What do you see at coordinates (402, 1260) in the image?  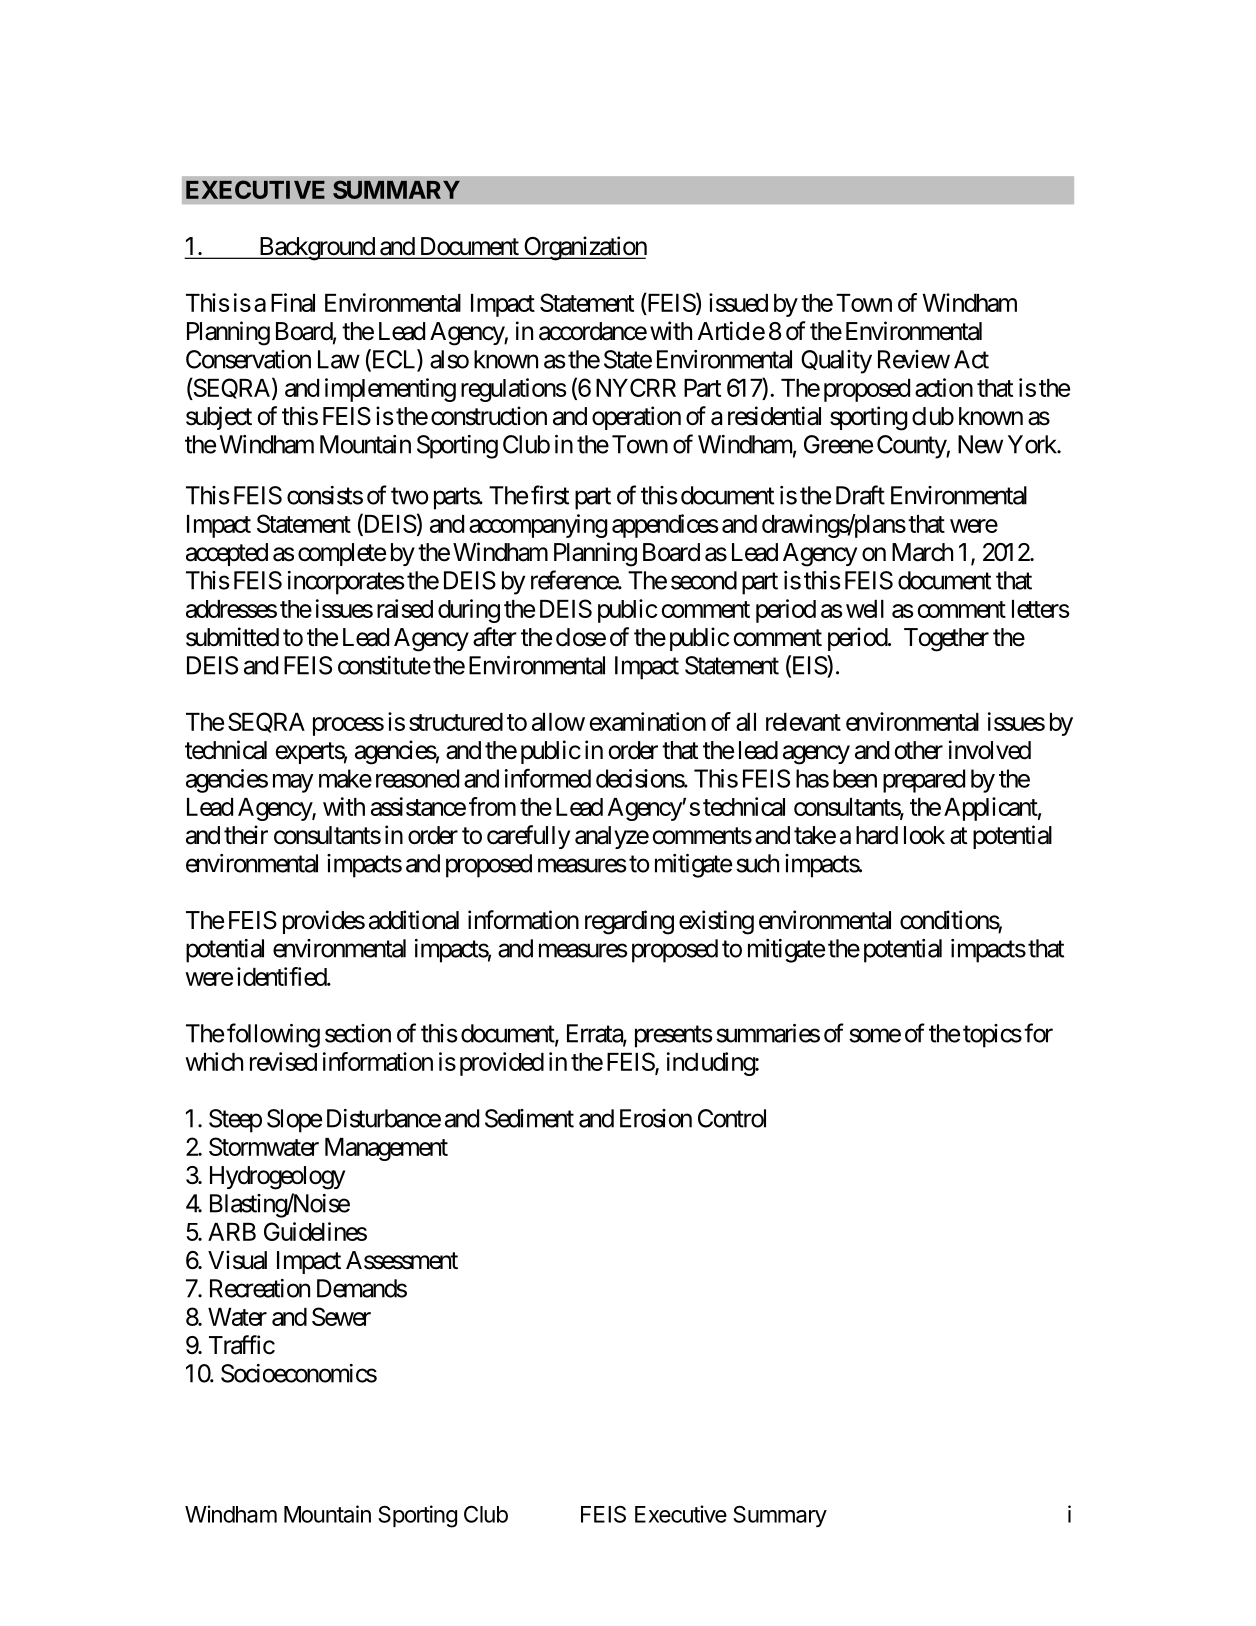 I see `Assessment` at bounding box center [402, 1260].
